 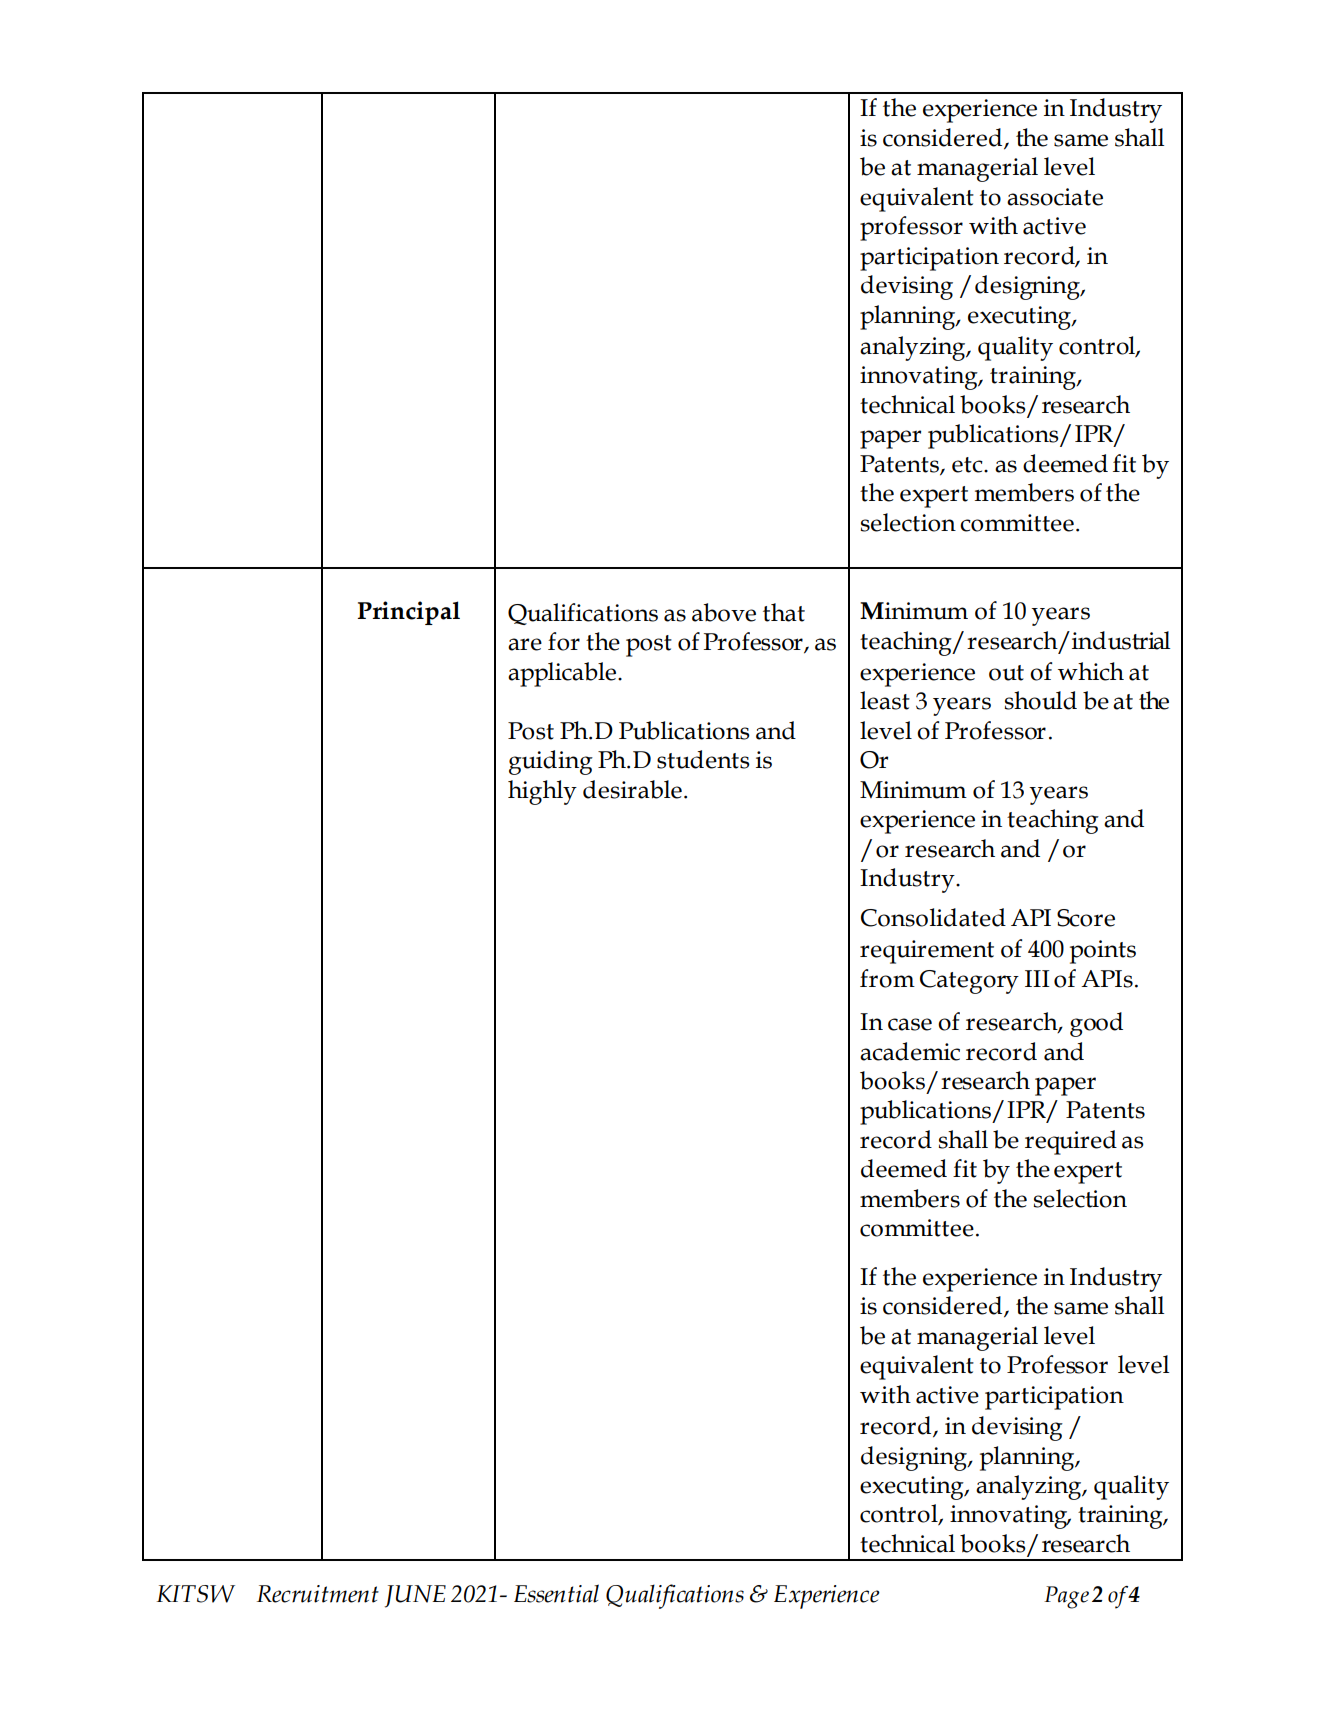 I want to click on associate, so click(x=1055, y=197).
